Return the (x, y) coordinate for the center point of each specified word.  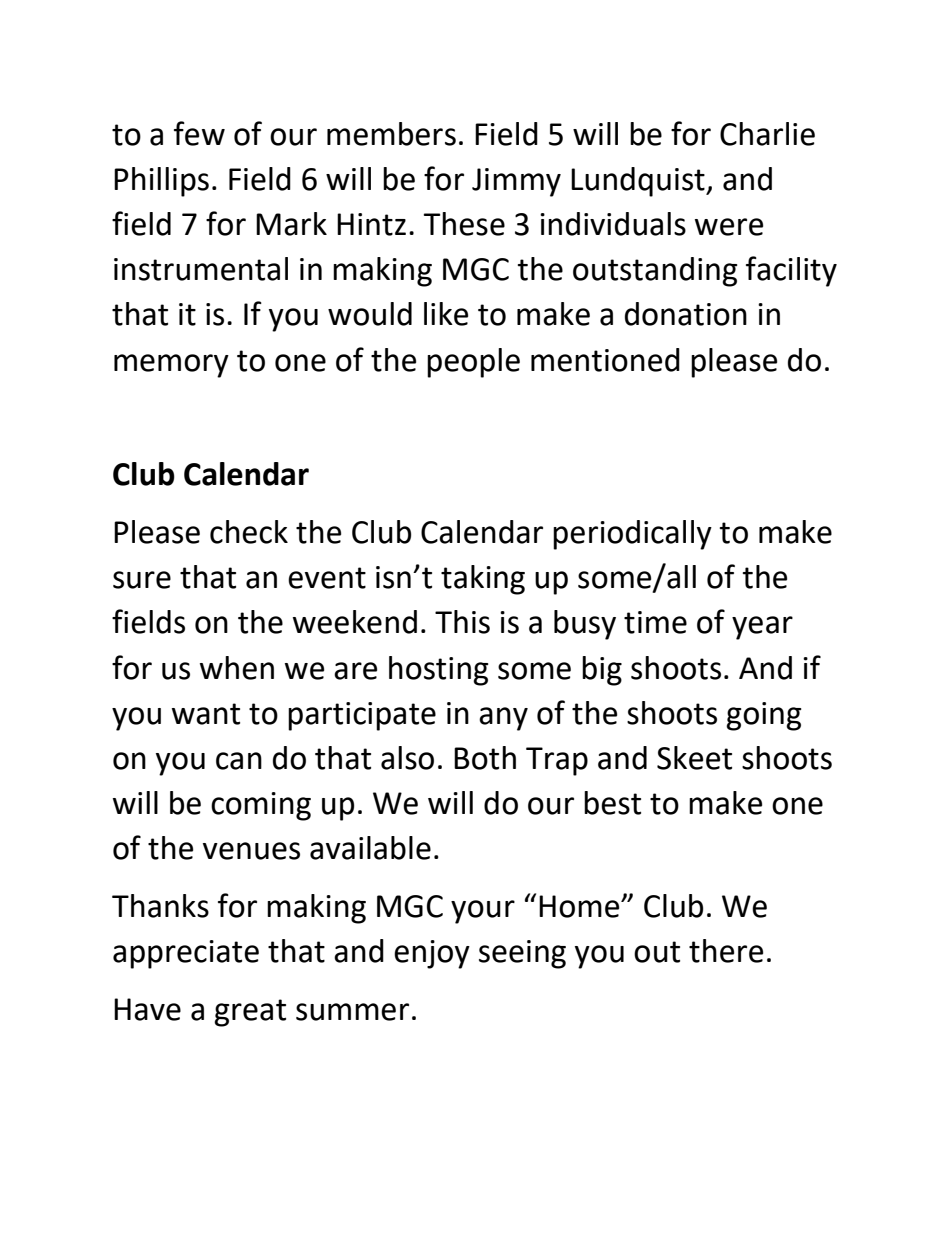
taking (483, 580)
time (655, 622)
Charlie (767, 134)
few (199, 133)
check (249, 532)
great (250, 1013)
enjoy (432, 954)
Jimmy (516, 182)
